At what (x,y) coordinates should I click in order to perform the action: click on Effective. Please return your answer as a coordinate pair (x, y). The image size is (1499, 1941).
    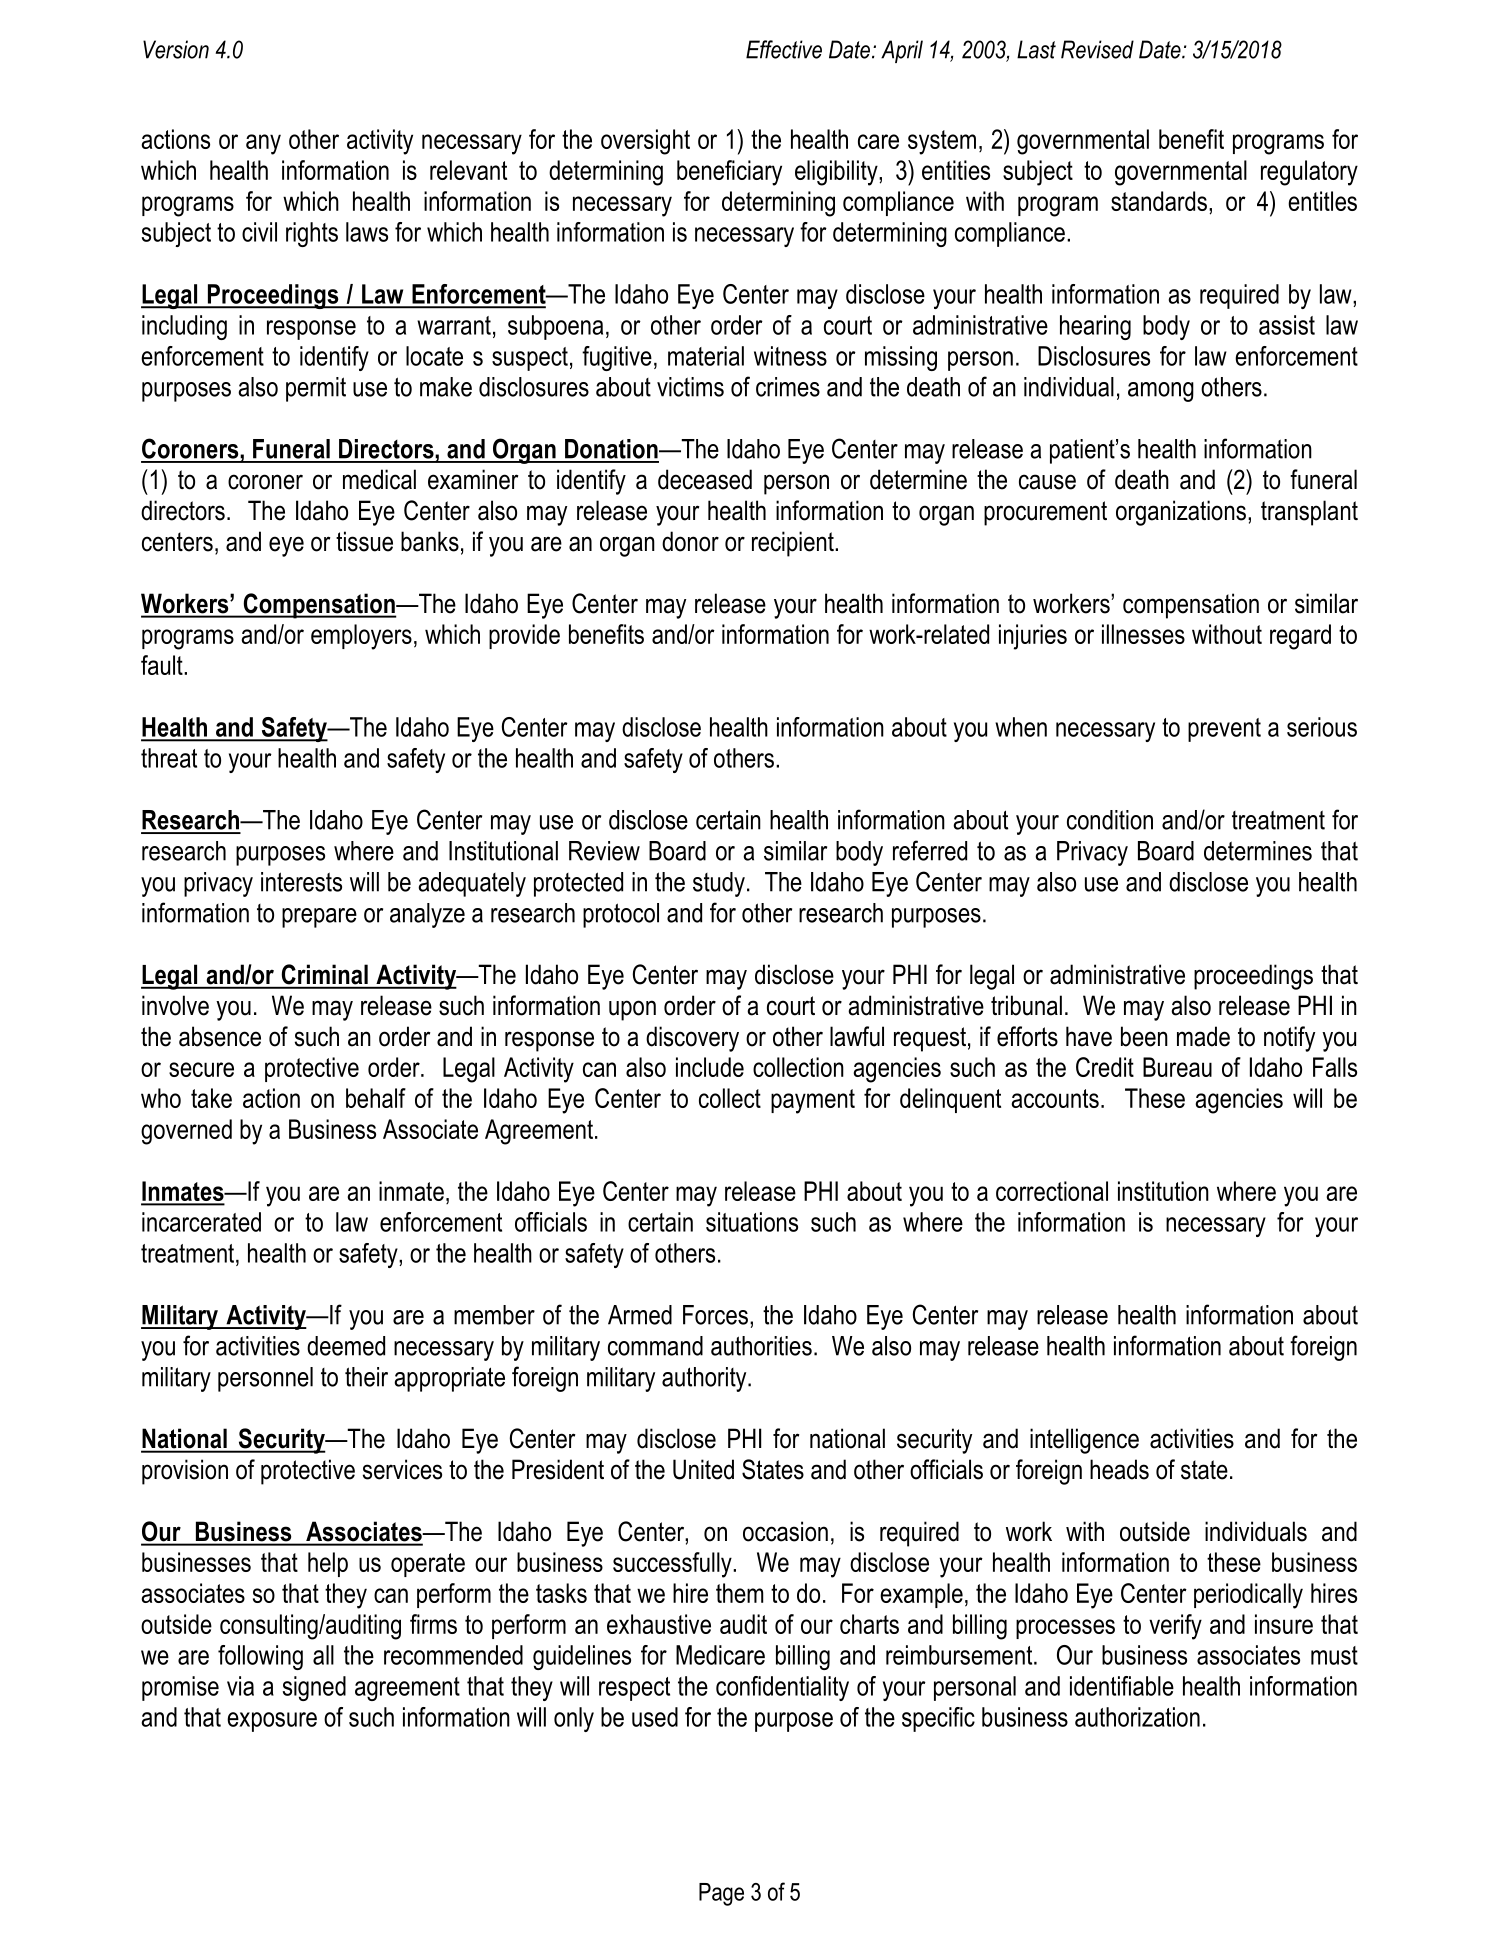
    Looking at the image, I should click on (784, 49).
